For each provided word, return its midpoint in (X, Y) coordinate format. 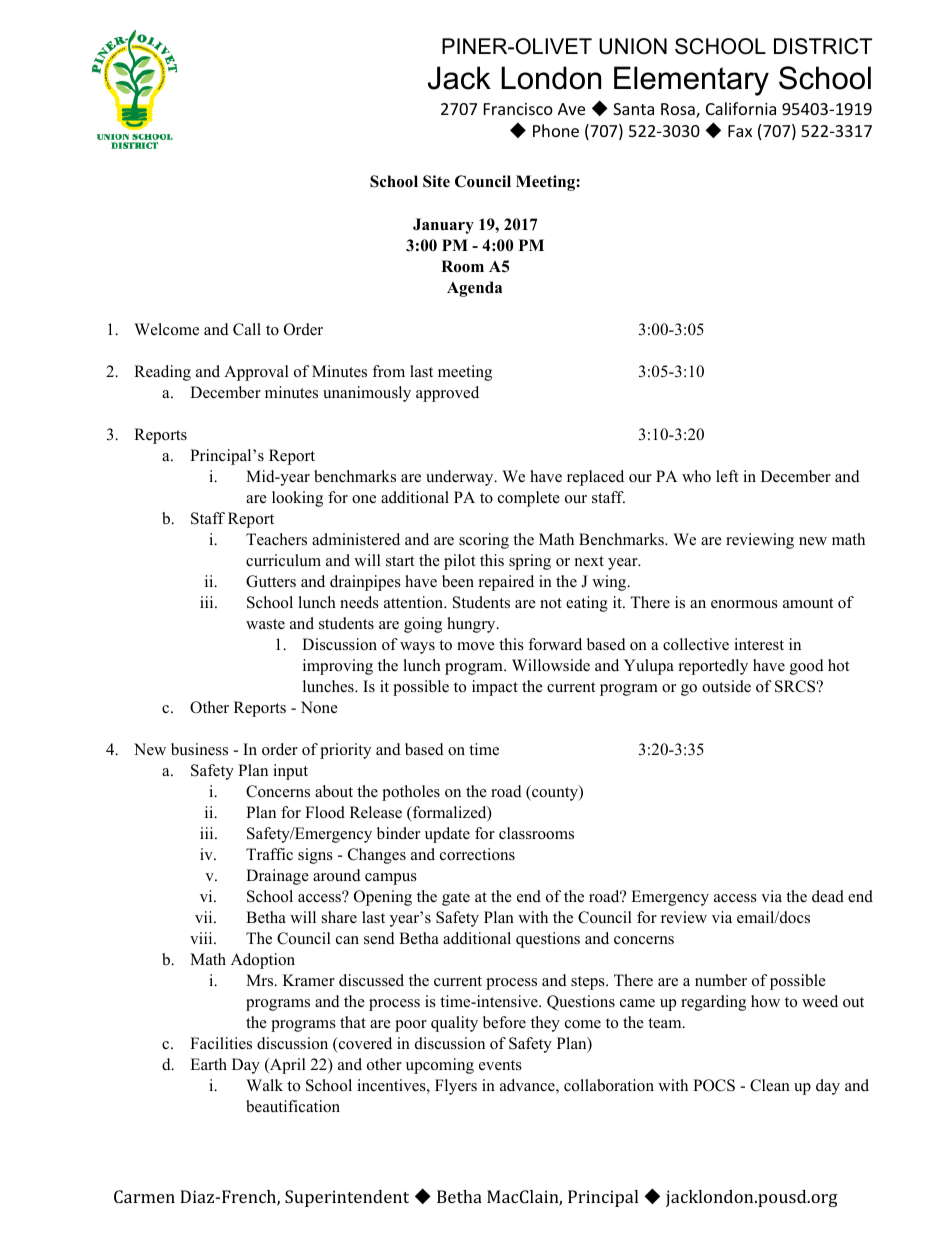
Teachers (276, 539)
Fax (740, 131)
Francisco (518, 109)
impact (495, 688)
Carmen (144, 1196)
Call (247, 329)
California (741, 108)
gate (456, 899)
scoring (484, 541)
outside (726, 686)
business (199, 749)
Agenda (474, 289)
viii (202, 938)
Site (436, 181)
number (721, 980)
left (727, 476)
